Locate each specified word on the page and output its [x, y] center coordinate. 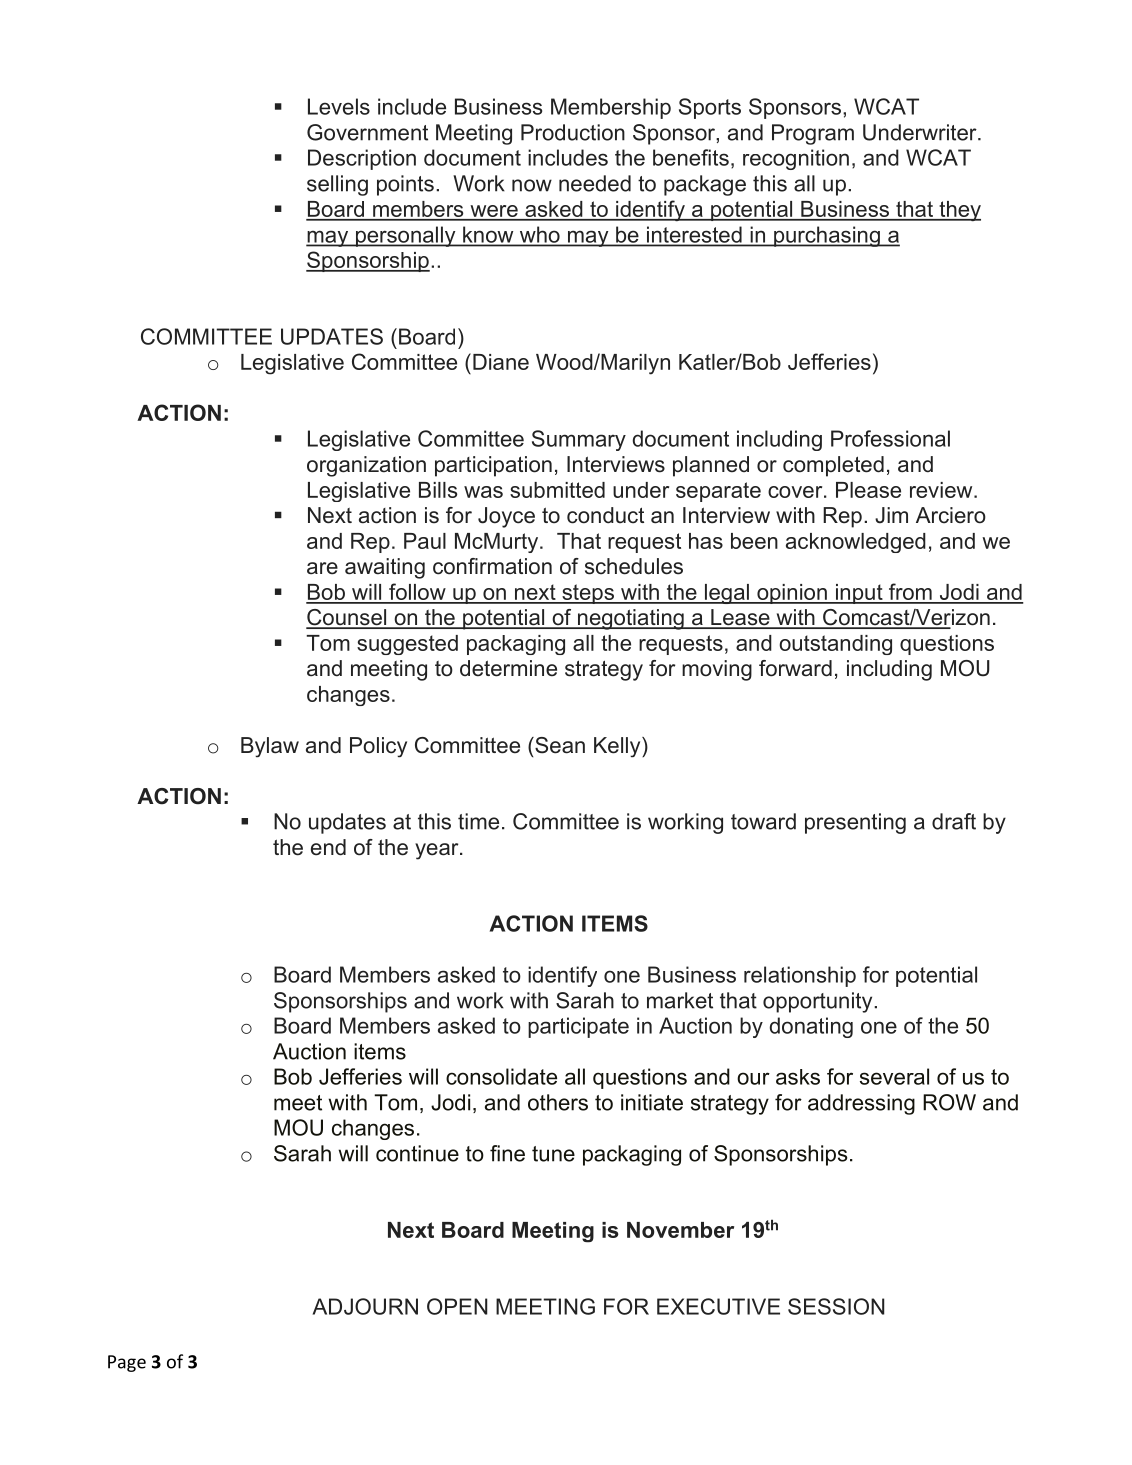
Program [813, 134]
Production [573, 132]
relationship [800, 976]
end [328, 847]
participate [578, 1027]
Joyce [506, 517]
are [322, 568]
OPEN [457, 1306]
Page [127, 1363]
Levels [339, 106]
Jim [891, 515]
